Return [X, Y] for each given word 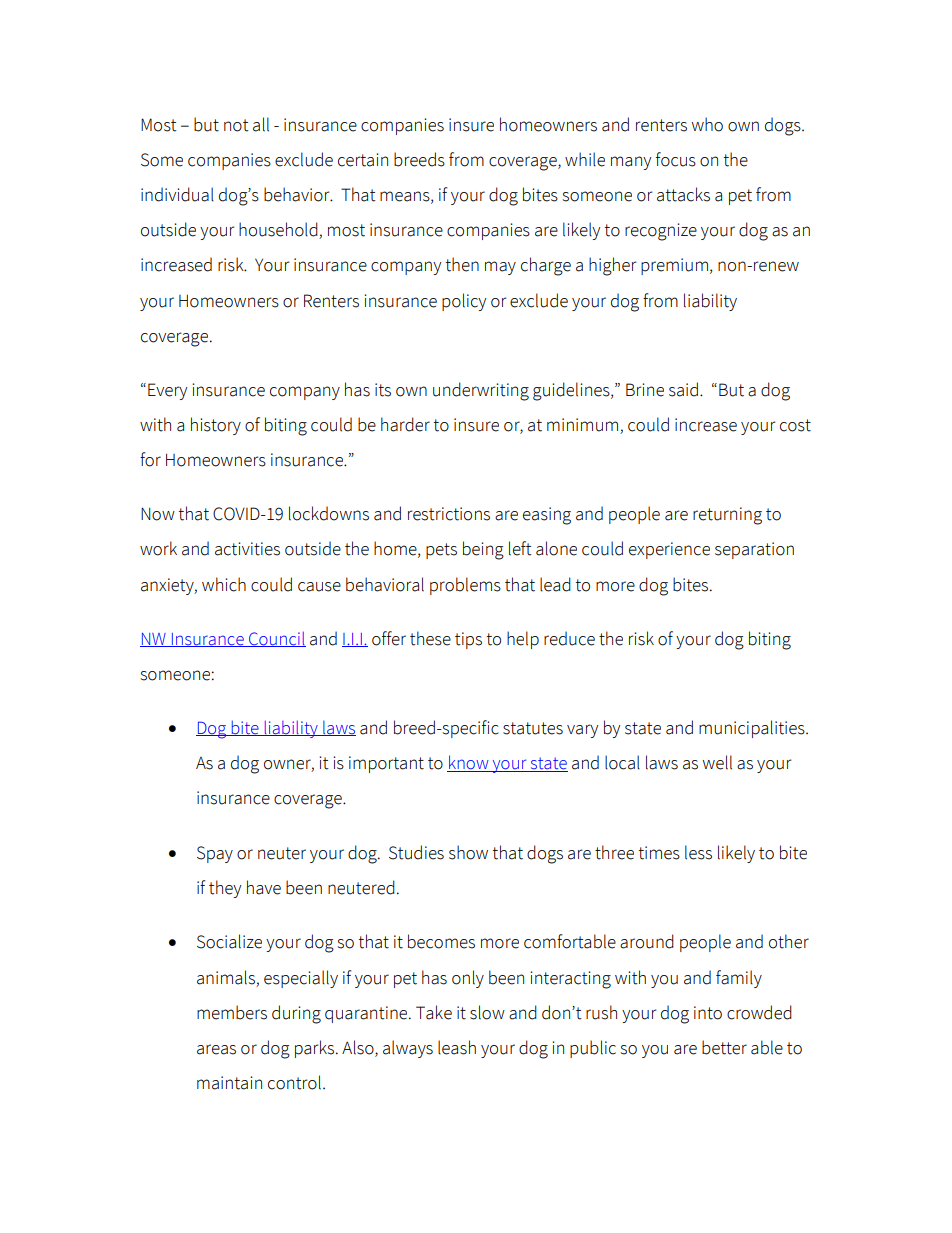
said [683, 389]
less [698, 852]
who [707, 124]
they [225, 889]
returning [727, 516]
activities [247, 549]
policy [464, 302]
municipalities [753, 729]
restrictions [449, 514]
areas [216, 1049]
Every [167, 391]
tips [468, 640]
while [585, 159]
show [468, 852]
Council [276, 639]
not [236, 125]
